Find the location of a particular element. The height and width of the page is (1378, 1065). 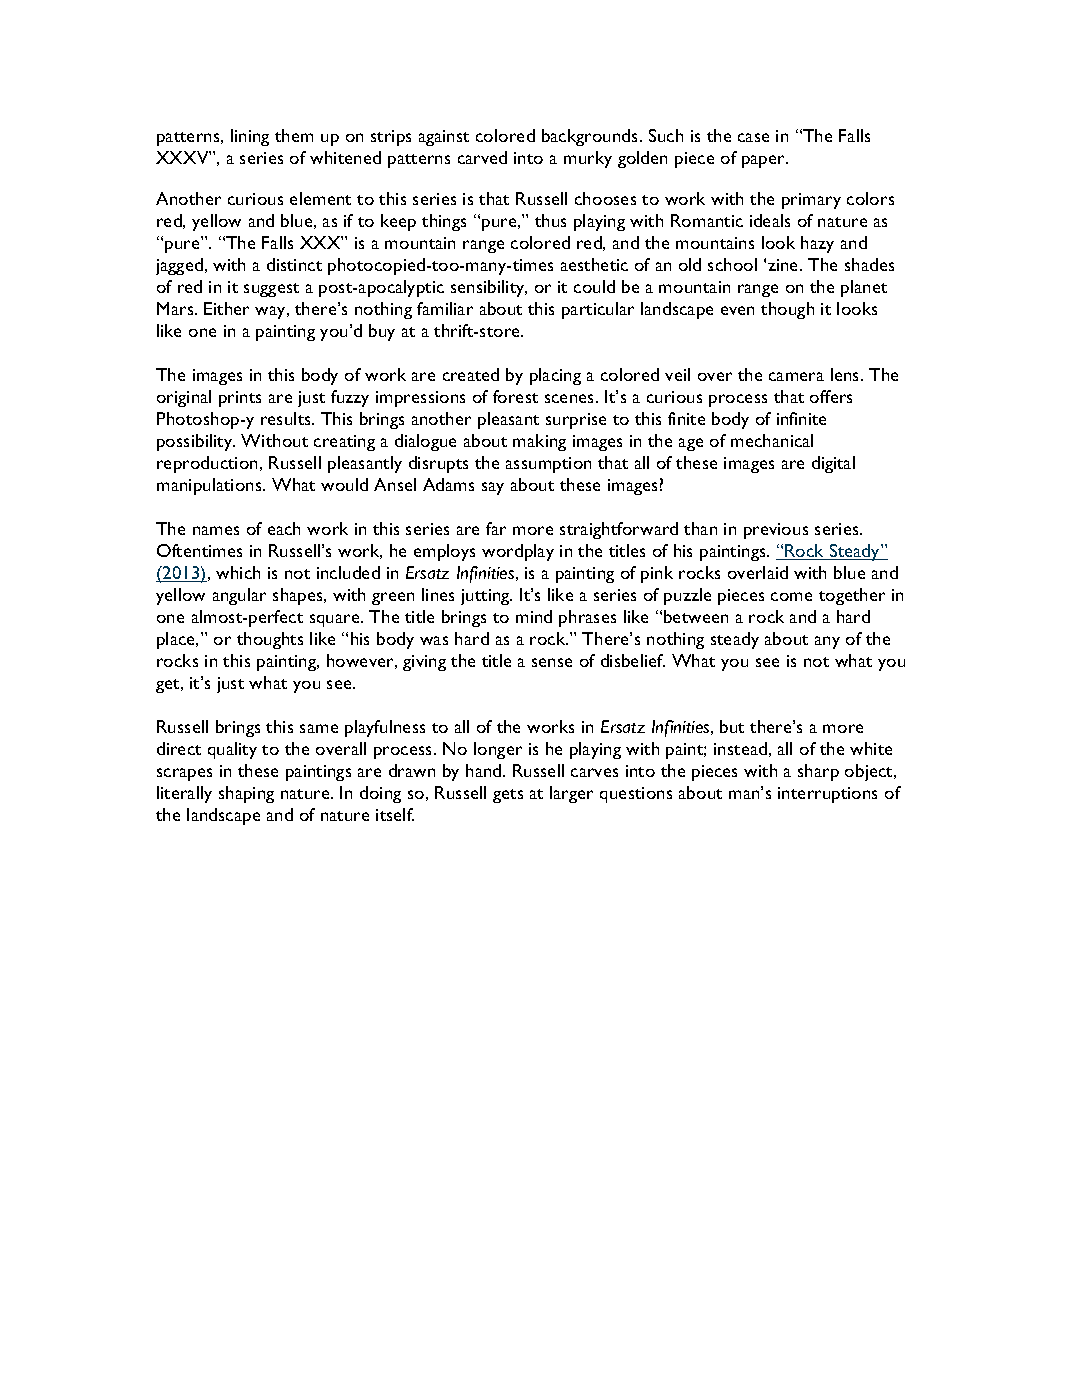

digital is located at coordinates (833, 464).
